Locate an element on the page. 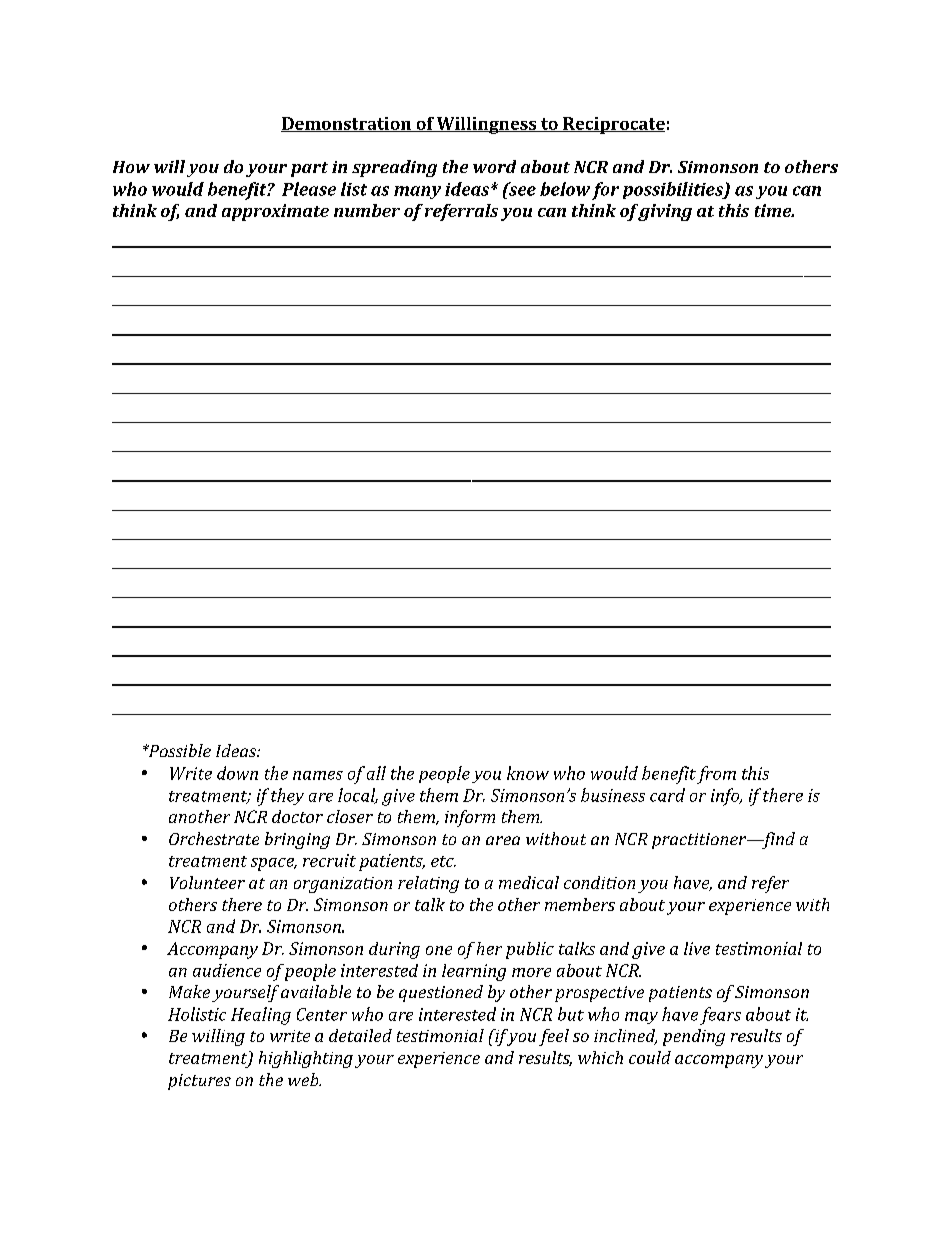 The width and height of the page is (952, 1233). giving is located at coordinates (665, 212).
